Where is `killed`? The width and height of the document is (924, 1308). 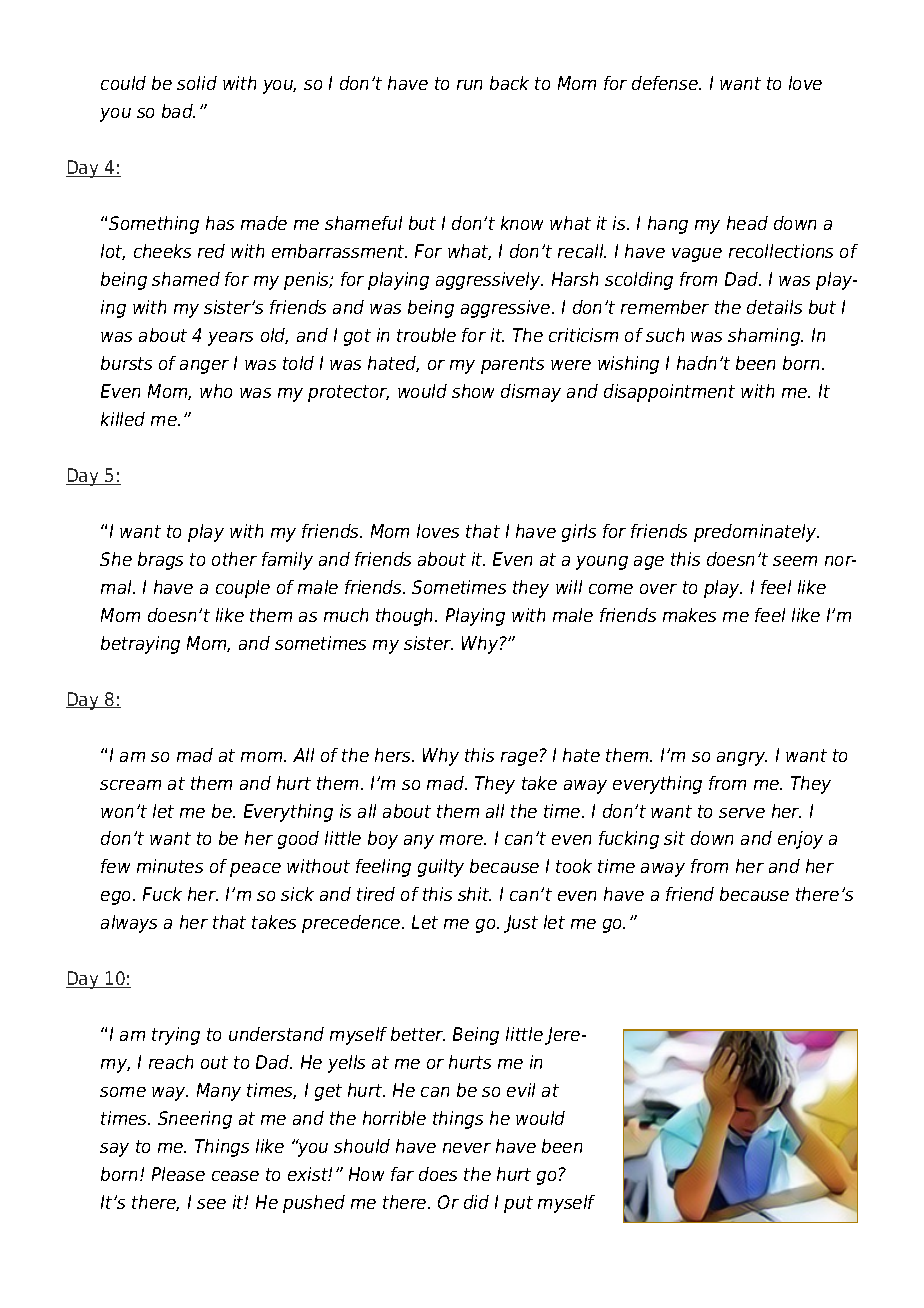
killed is located at coordinates (123, 419).
